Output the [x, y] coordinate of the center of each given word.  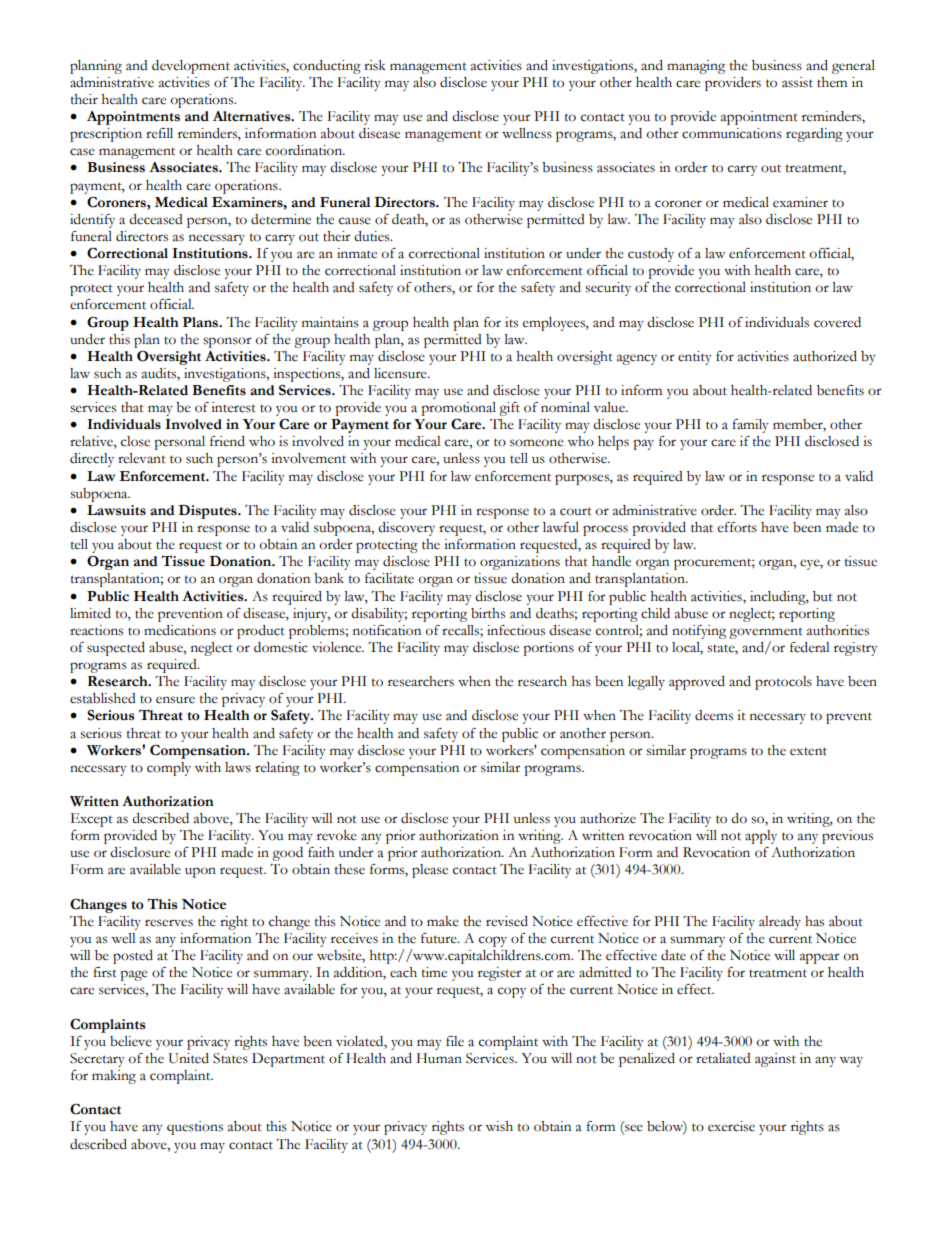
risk [375, 65]
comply [169, 769]
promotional [458, 409]
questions [195, 1128]
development [191, 67]
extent [808, 751]
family [750, 426]
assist [797, 82]
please [430, 871]
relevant [142, 458]
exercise [731, 1126]
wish [499, 1126]
